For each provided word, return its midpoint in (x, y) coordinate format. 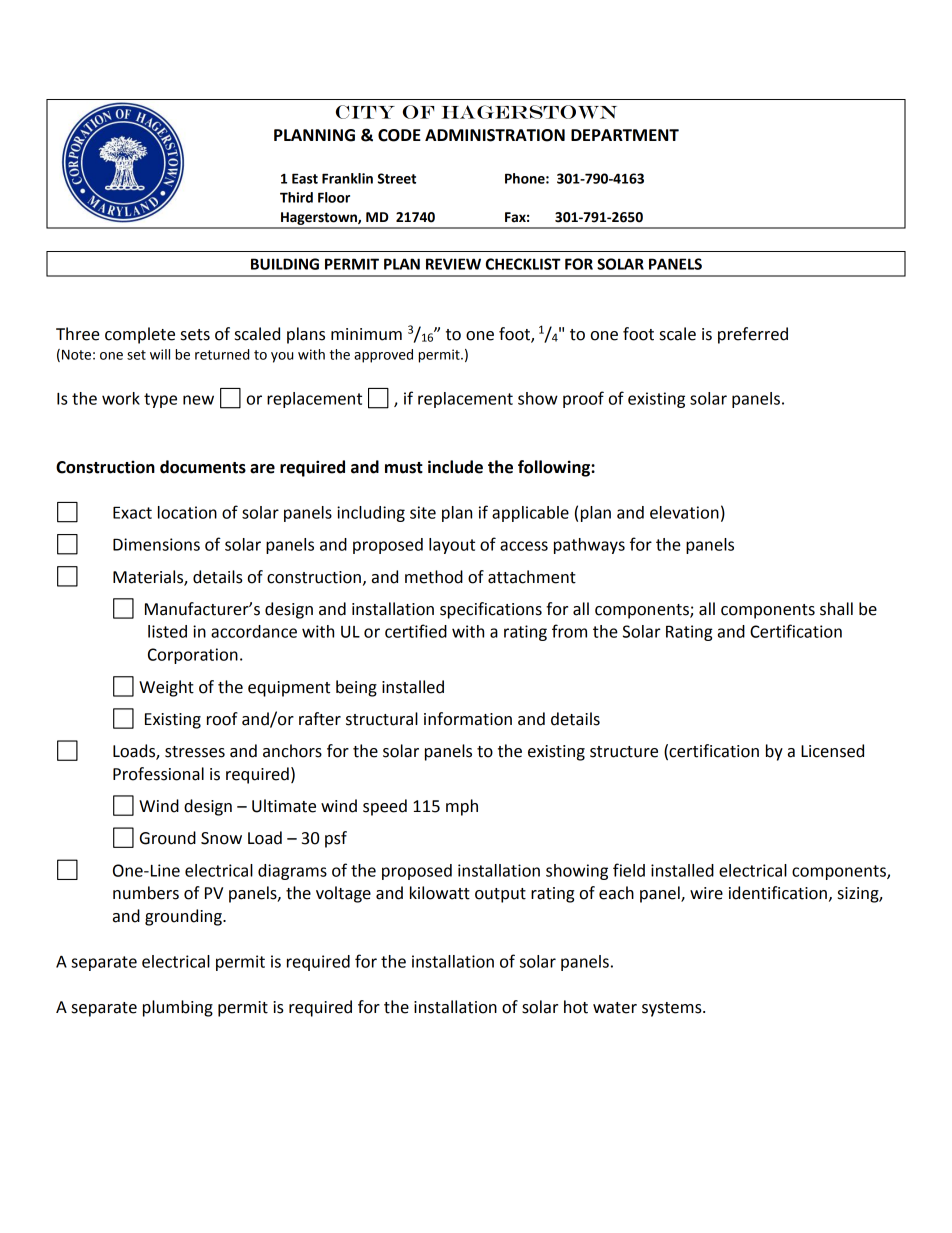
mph (462, 807)
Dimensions (156, 544)
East (305, 178)
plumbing (178, 1008)
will (160, 354)
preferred (753, 335)
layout (452, 546)
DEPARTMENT (625, 135)
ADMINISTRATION (495, 135)
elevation (684, 512)
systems (673, 1009)
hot (576, 1007)
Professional (158, 774)
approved (383, 356)
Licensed (832, 751)
